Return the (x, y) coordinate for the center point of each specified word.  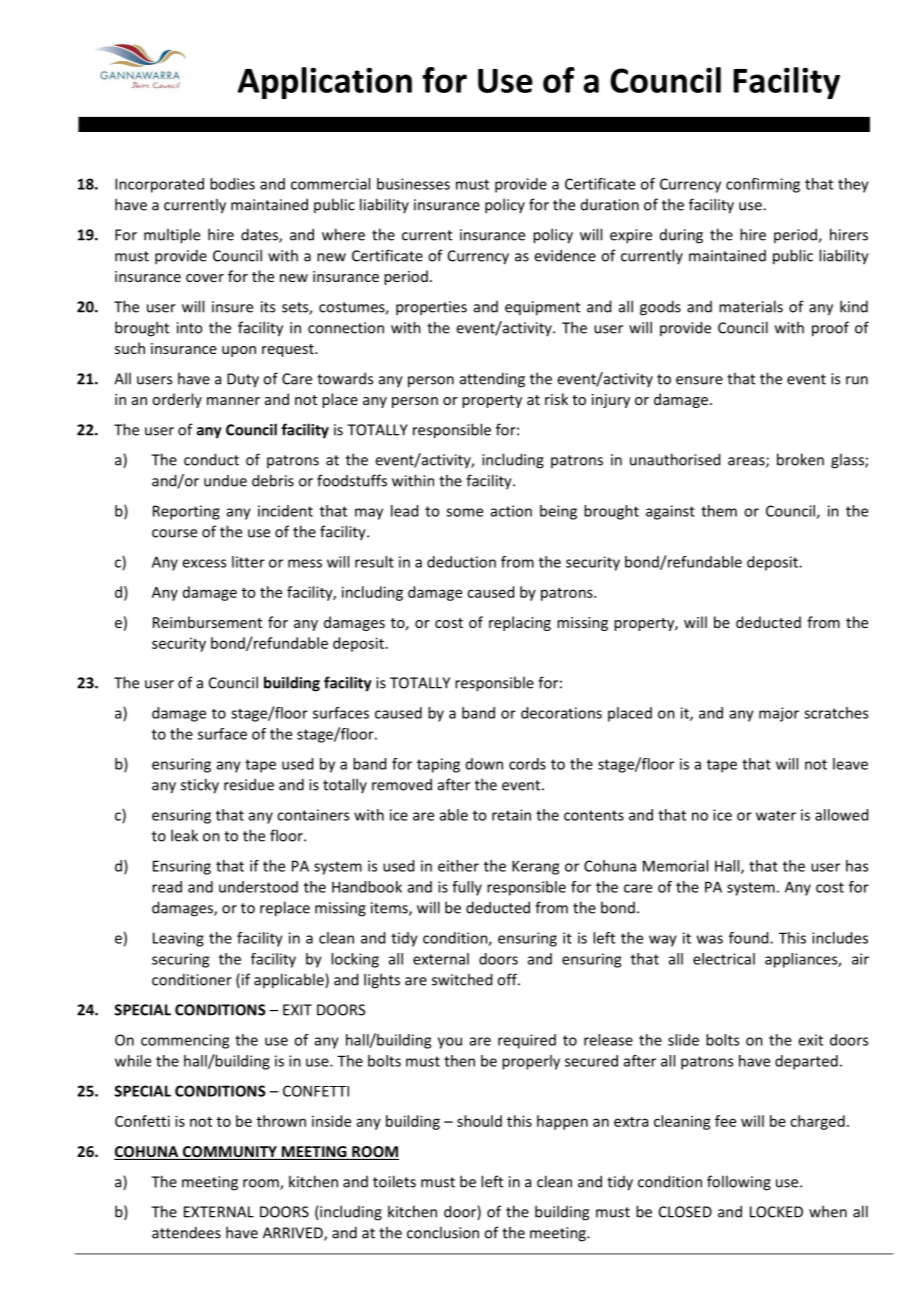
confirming (763, 185)
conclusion (443, 1232)
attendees (186, 1232)
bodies (232, 184)
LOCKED (776, 1212)
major (779, 714)
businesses (413, 184)
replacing (520, 623)
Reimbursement (207, 622)
